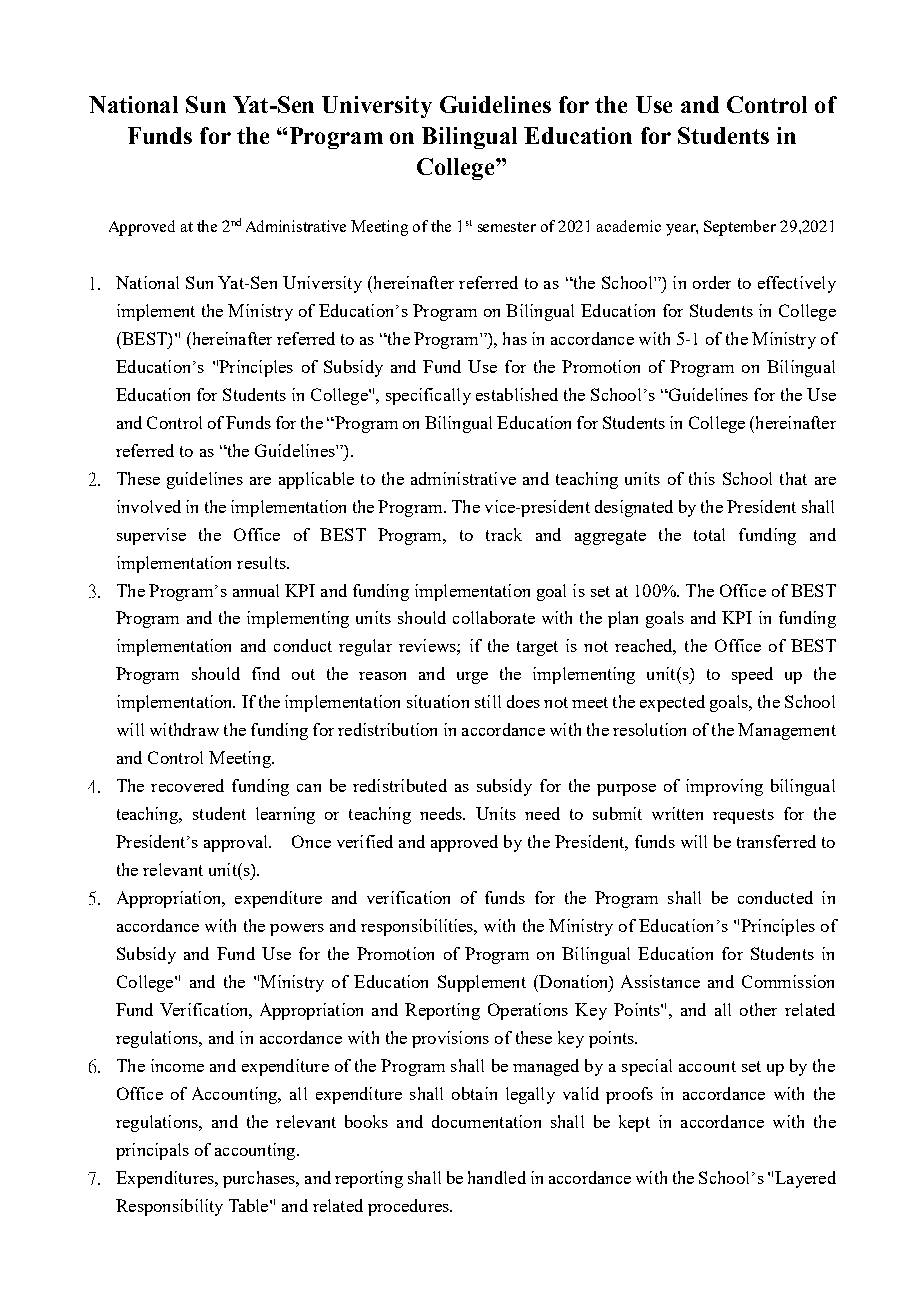 The width and height of the screenshot is (924, 1308). Describe the element at coordinates (776, 841) in the screenshot. I see `transferred` at that location.
